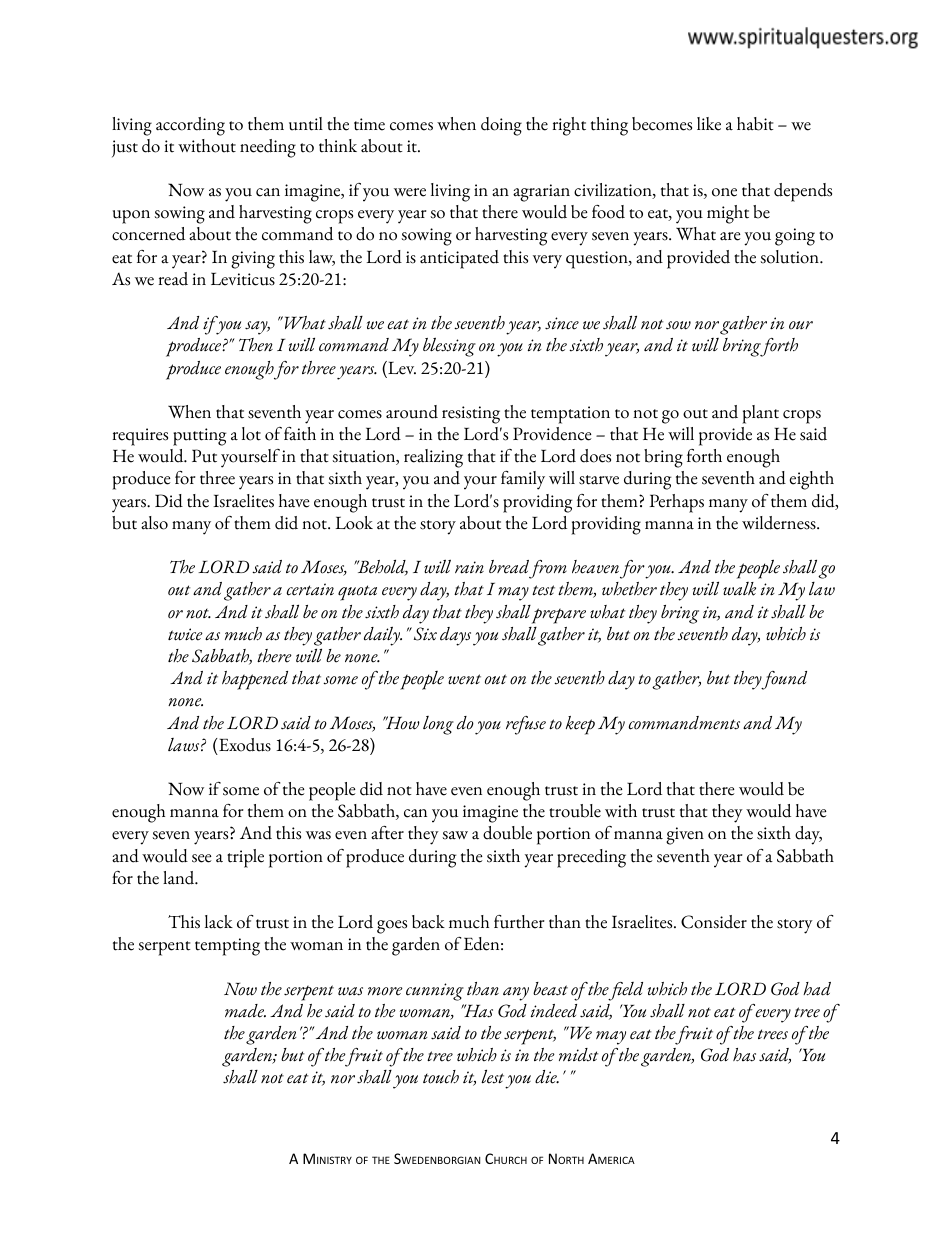  What do you see at coordinates (433, 458) in the screenshot?
I see `realizing` at bounding box center [433, 458].
